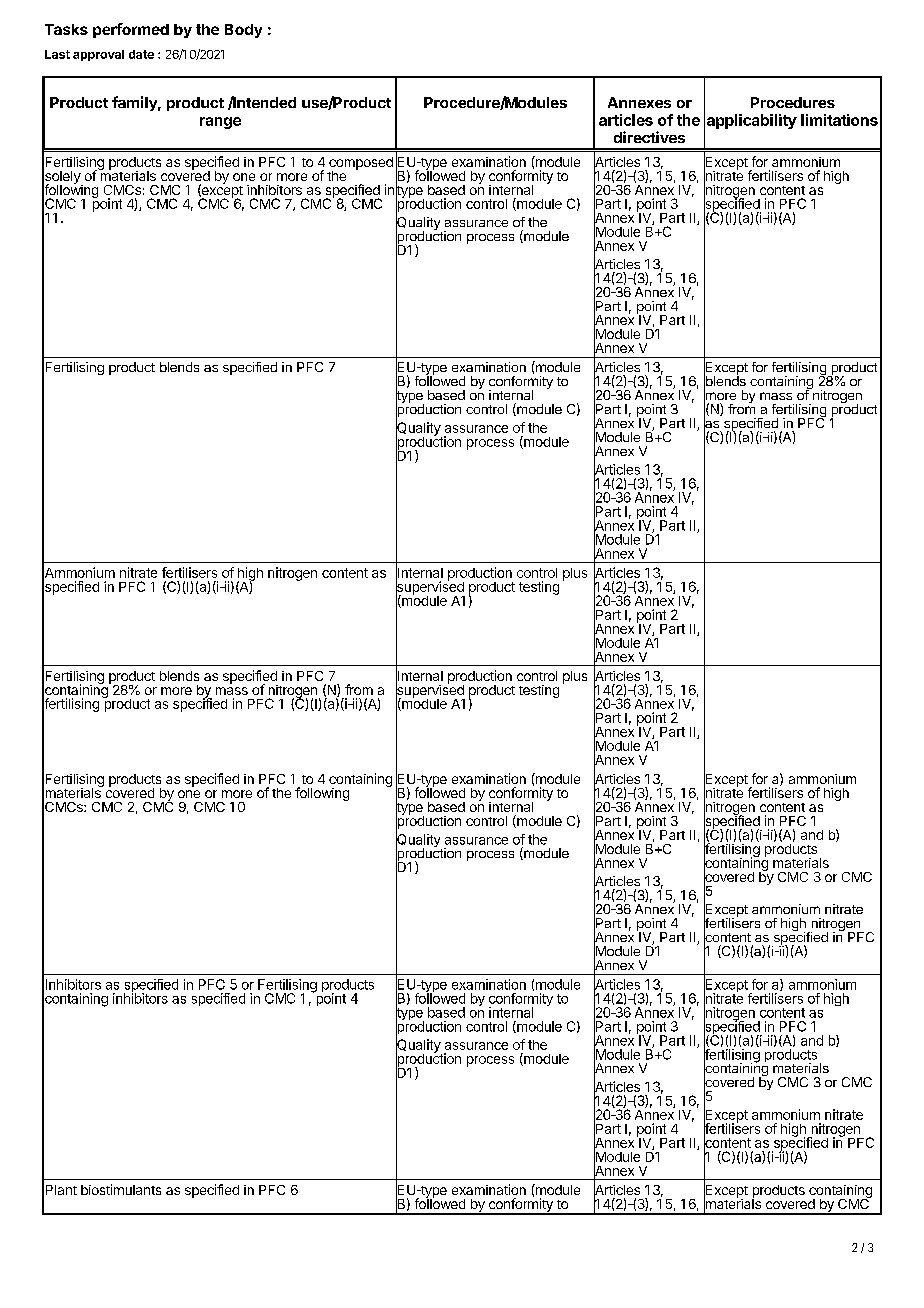  What do you see at coordinates (361, 164) in the page?
I see `composed` at bounding box center [361, 164].
